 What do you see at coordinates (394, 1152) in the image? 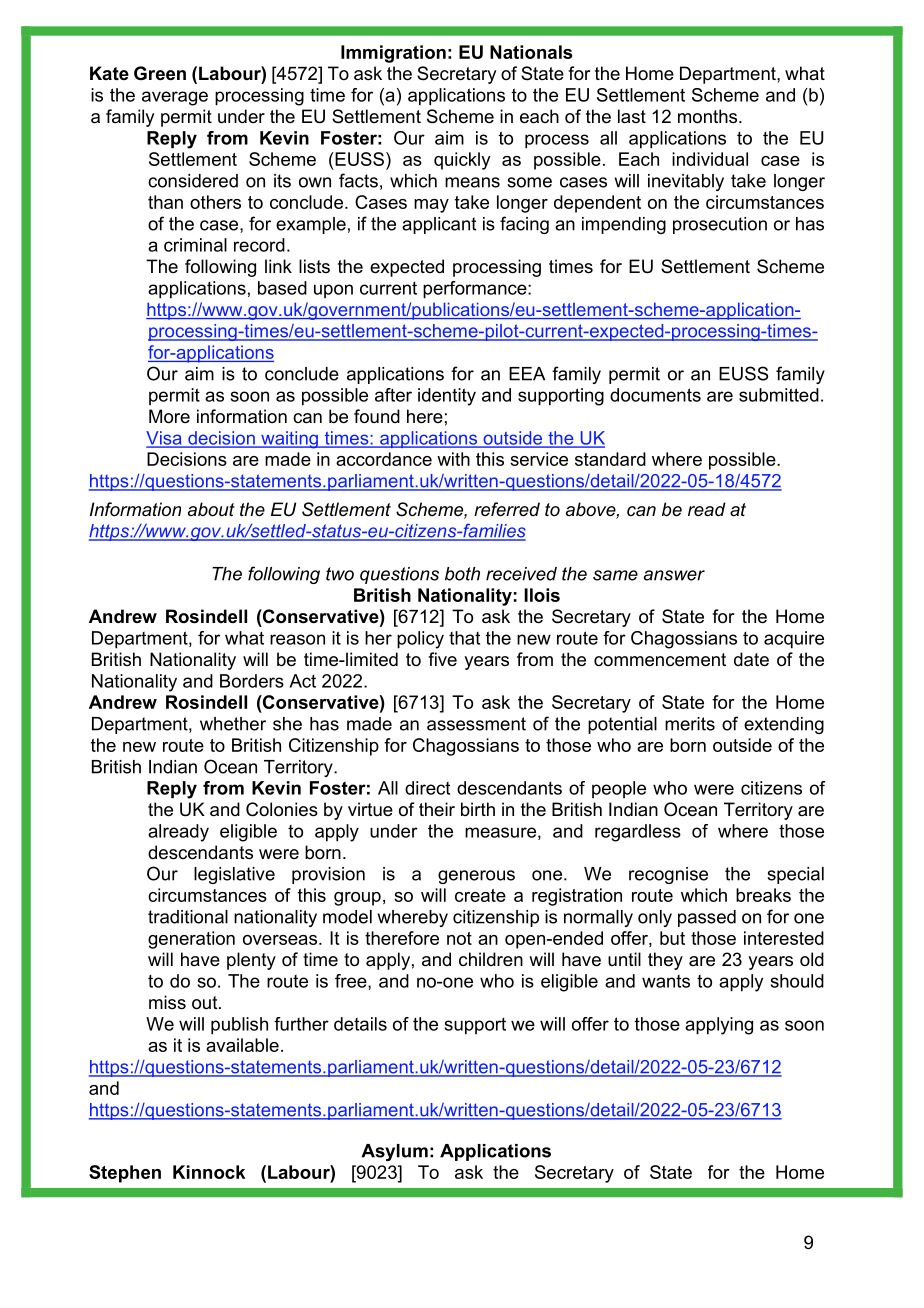
I see `Asylum` at bounding box center [394, 1152].
